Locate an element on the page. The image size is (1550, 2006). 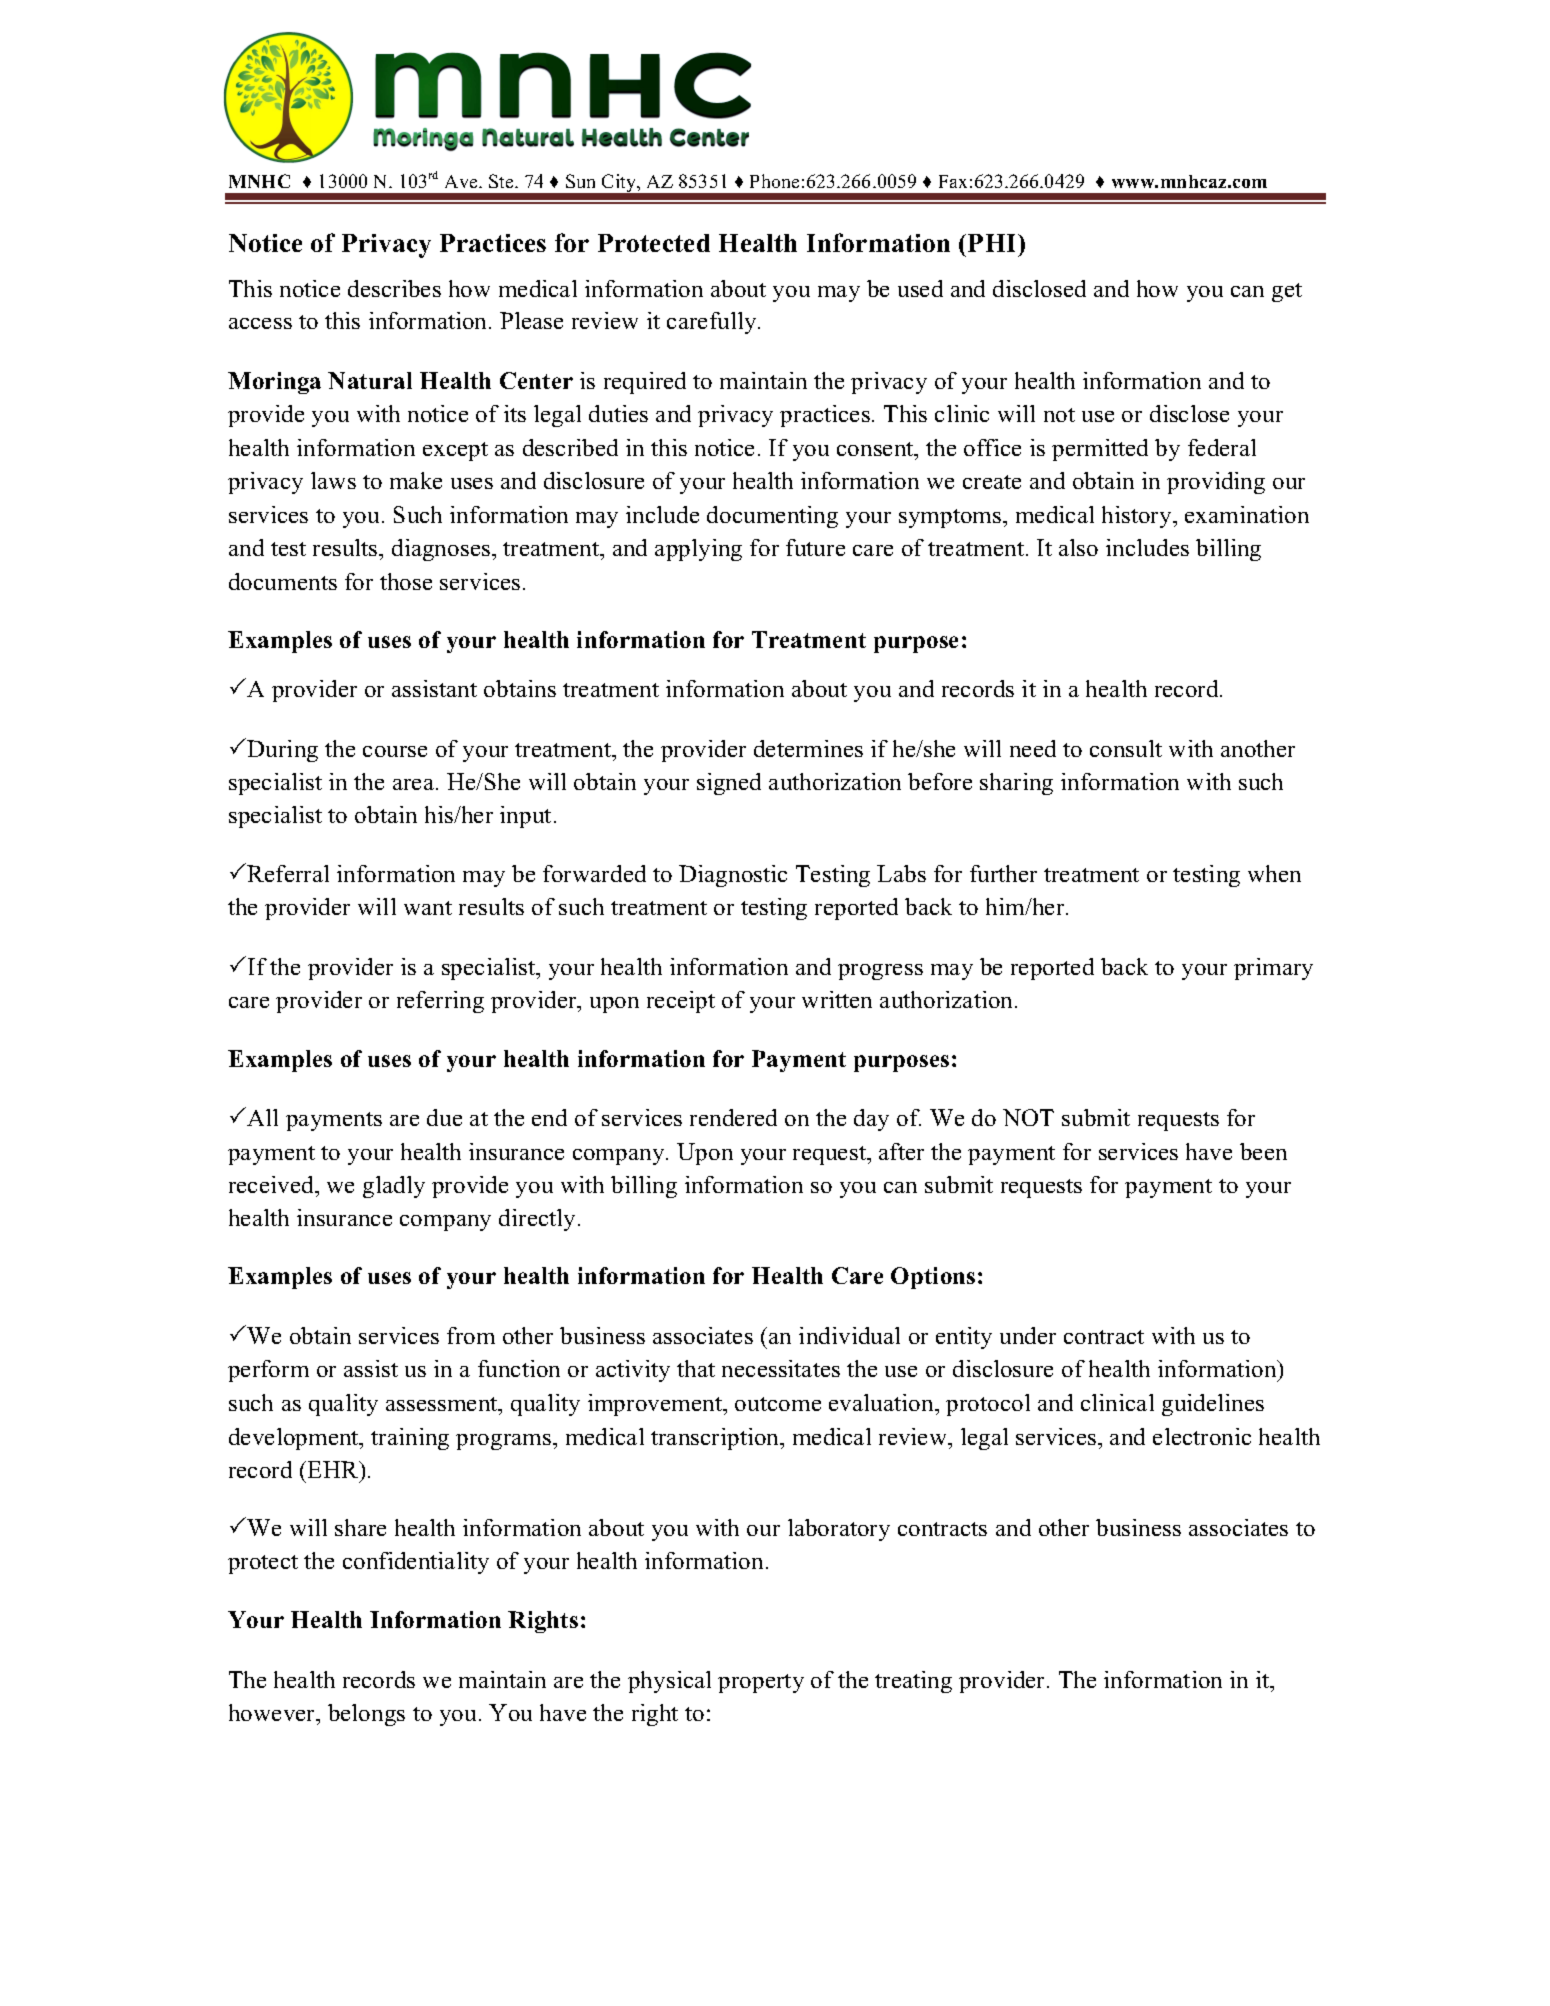
determines is located at coordinates (808, 748).
